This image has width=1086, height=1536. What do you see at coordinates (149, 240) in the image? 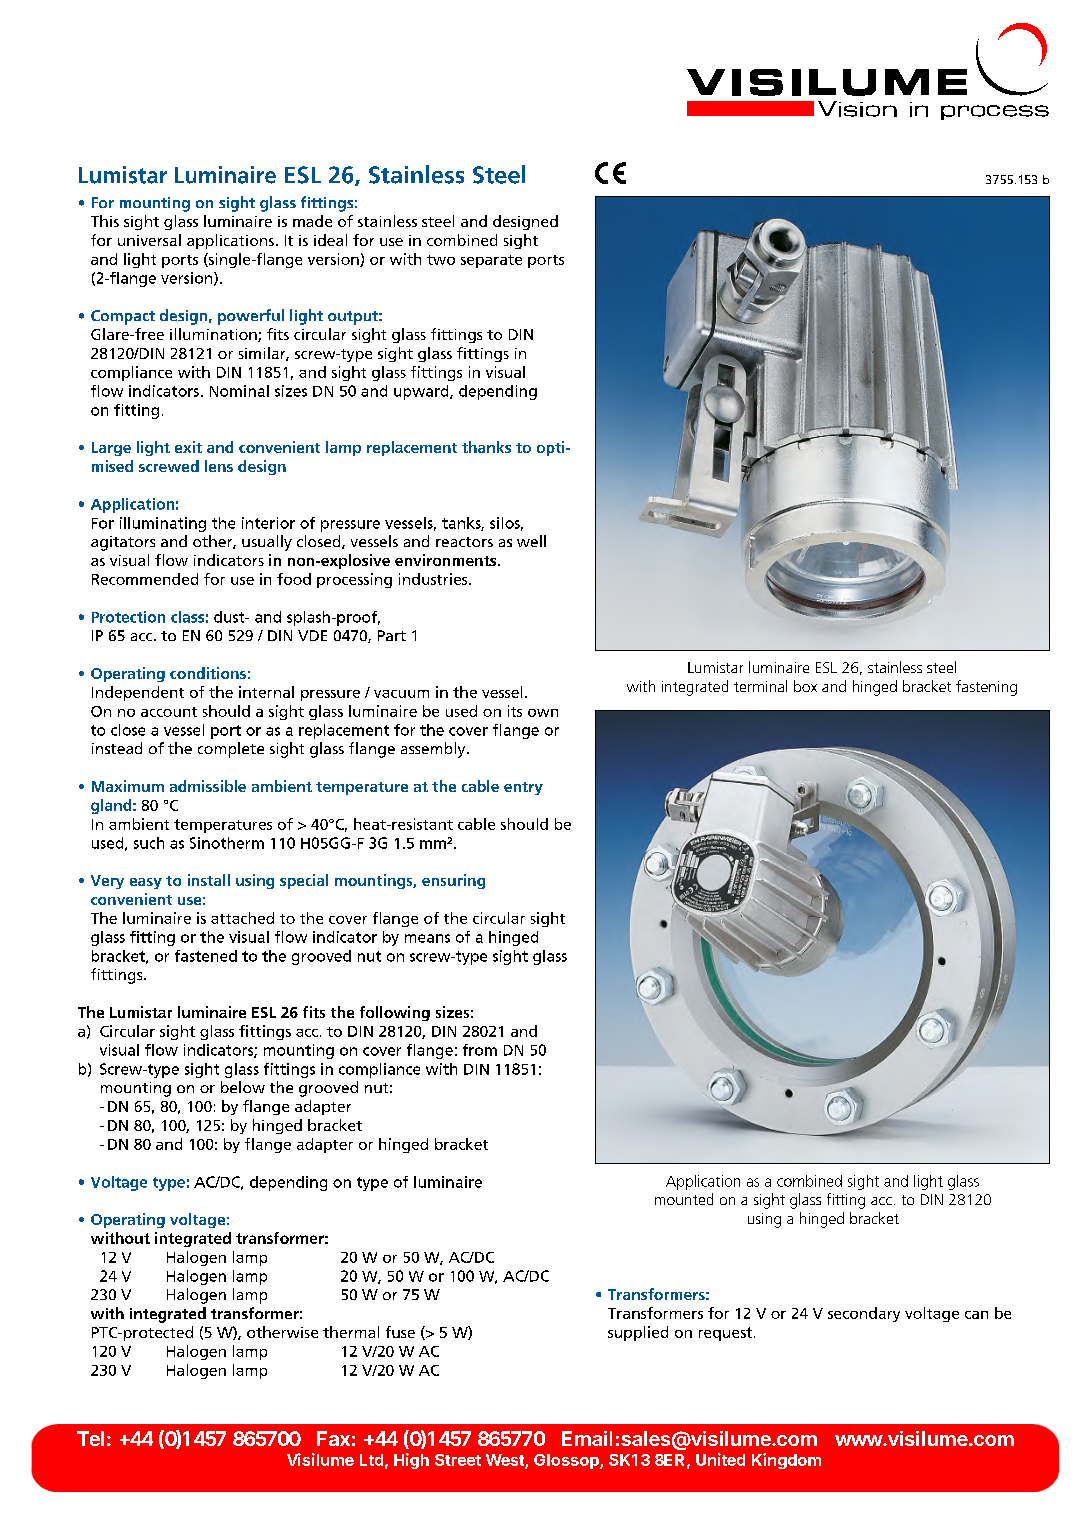
I see `universal` at bounding box center [149, 240].
